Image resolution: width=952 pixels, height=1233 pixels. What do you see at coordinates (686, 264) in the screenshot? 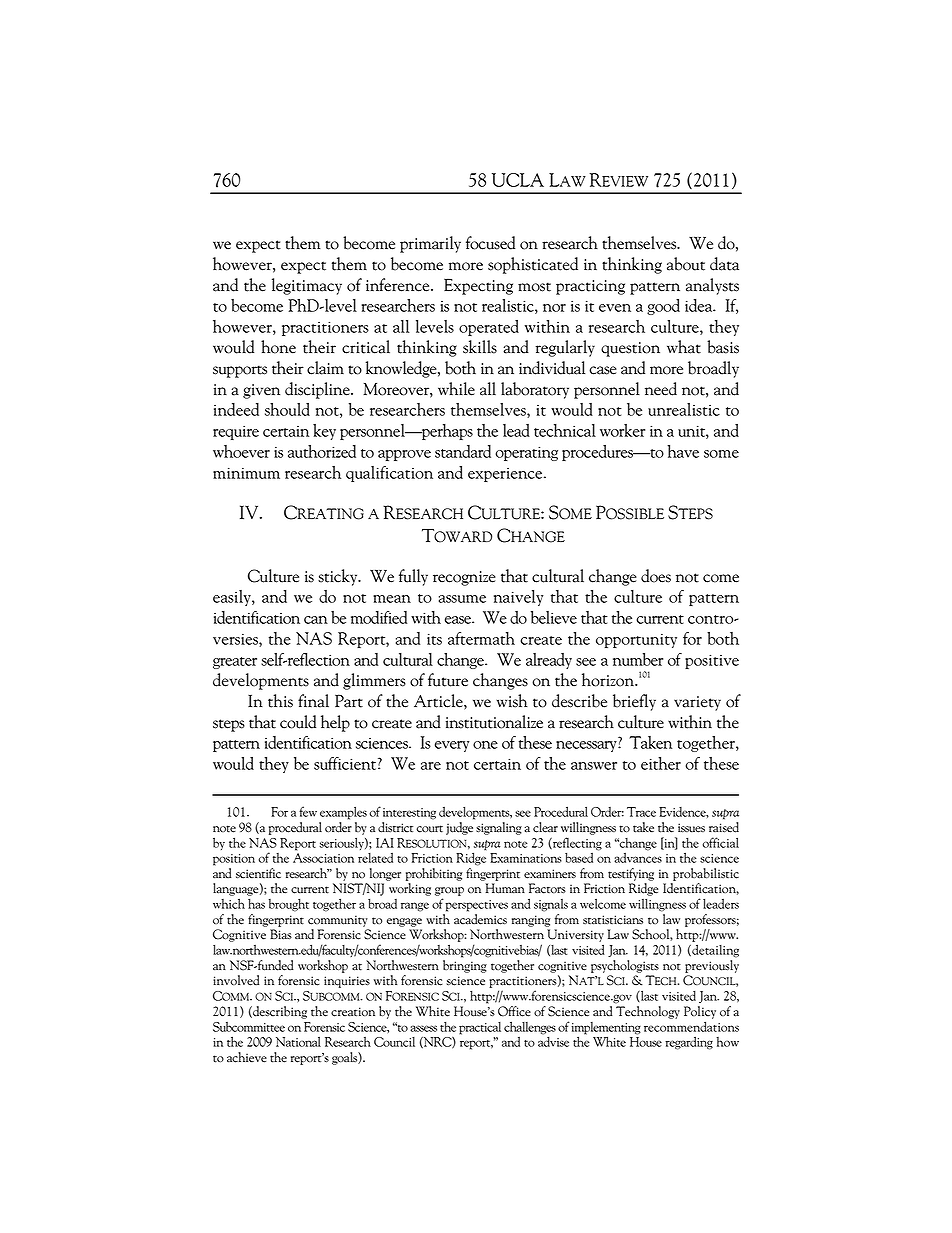
I see `about` at bounding box center [686, 264].
